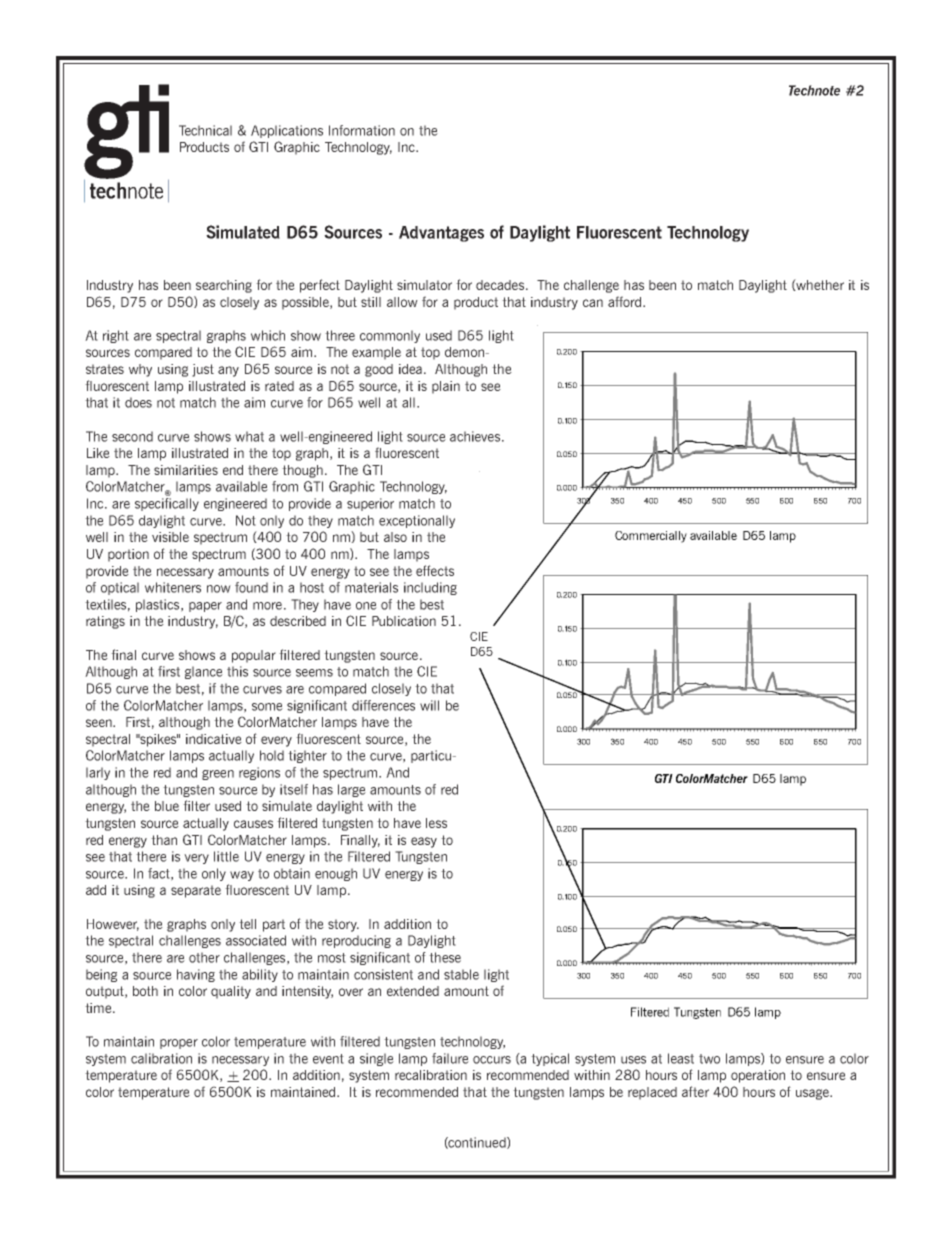  Describe the element at coordinates (205, 130) in the image. I see `Technical` at that location.
